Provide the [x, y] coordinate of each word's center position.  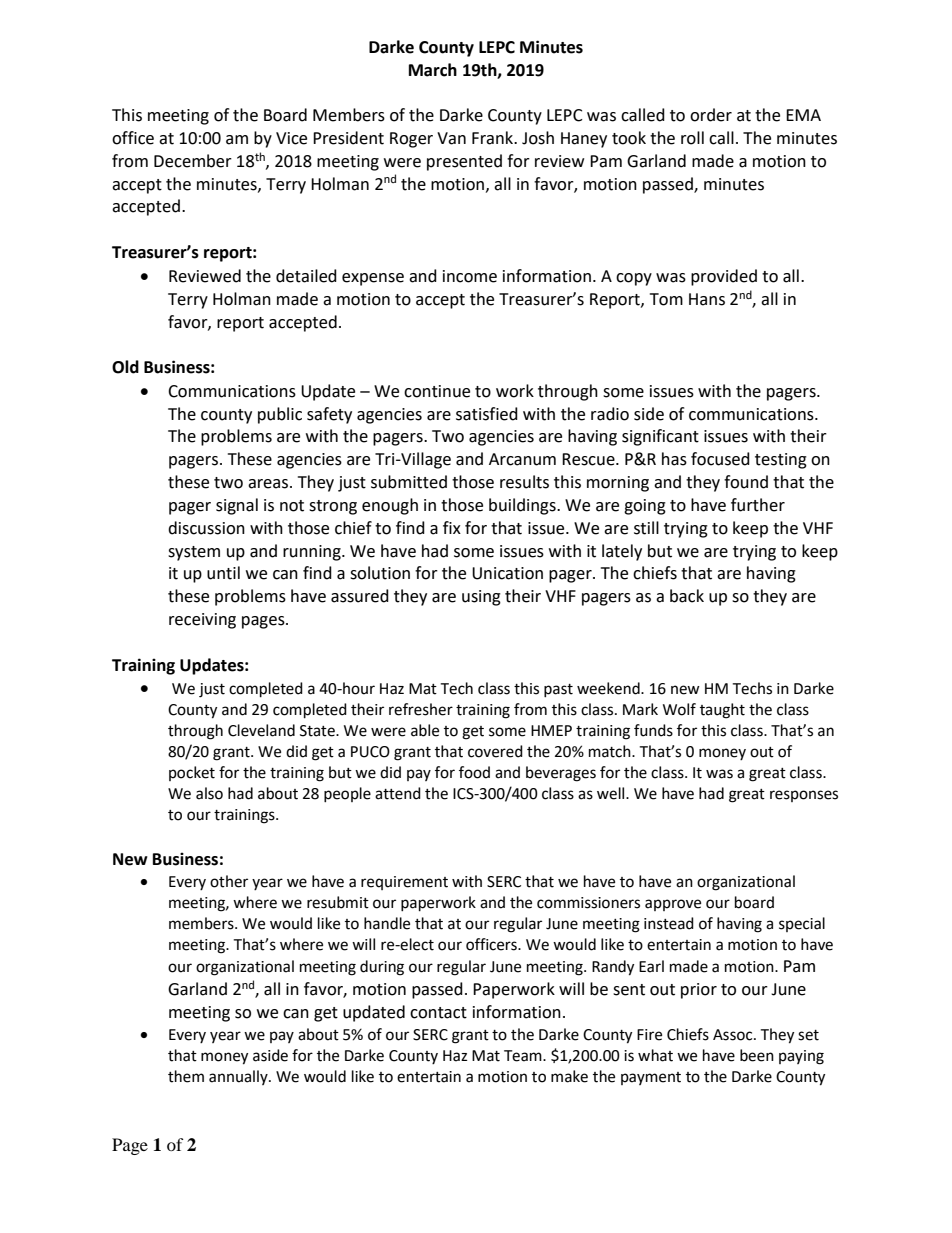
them [186, 1076]
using [481, 598]
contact [438, 1013]
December [193, 161]
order [711, 115]
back [687, 596]
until [223, 573]
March [433, 70]
